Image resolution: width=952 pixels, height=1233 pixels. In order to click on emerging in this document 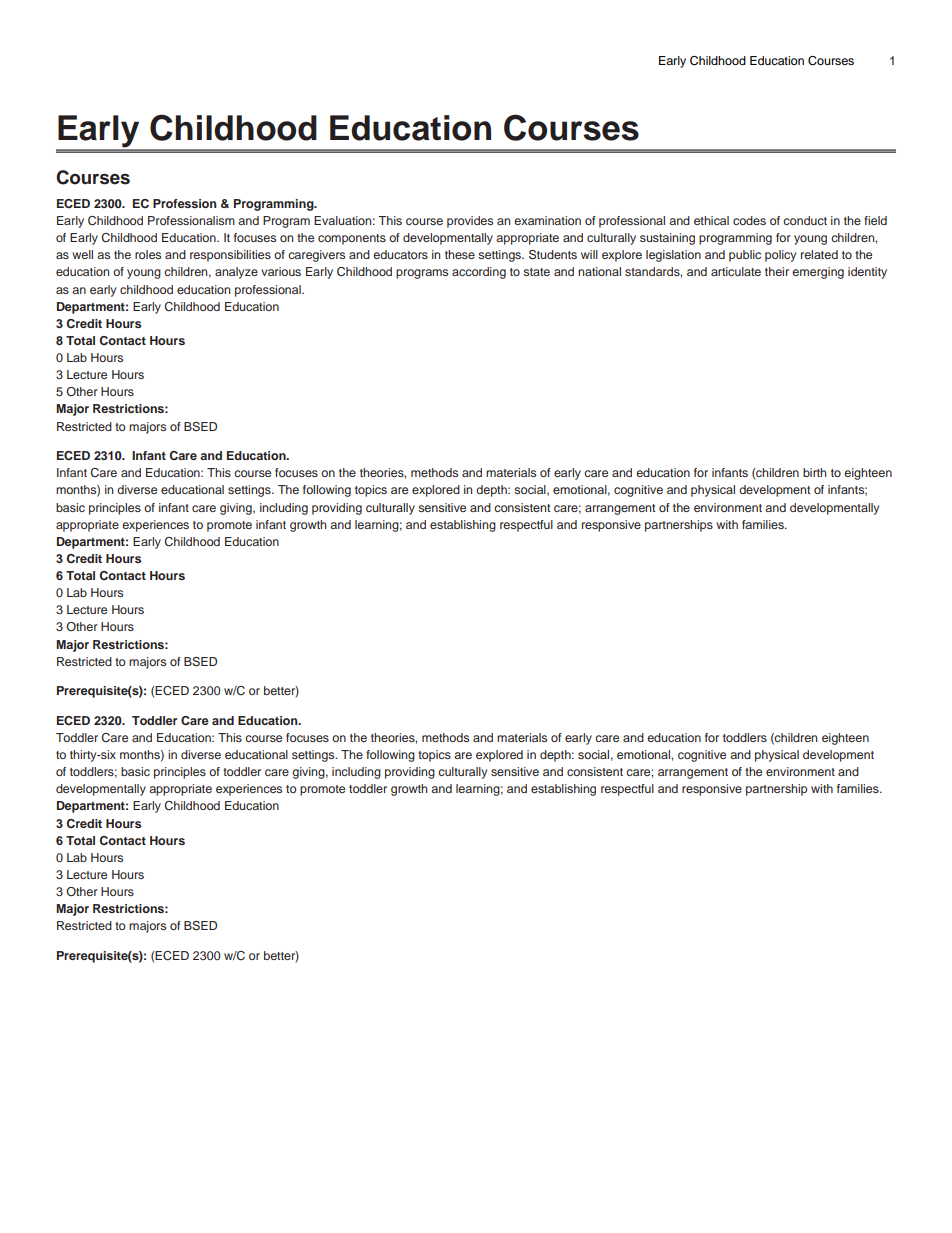, I will do `click(818, 273)`.
